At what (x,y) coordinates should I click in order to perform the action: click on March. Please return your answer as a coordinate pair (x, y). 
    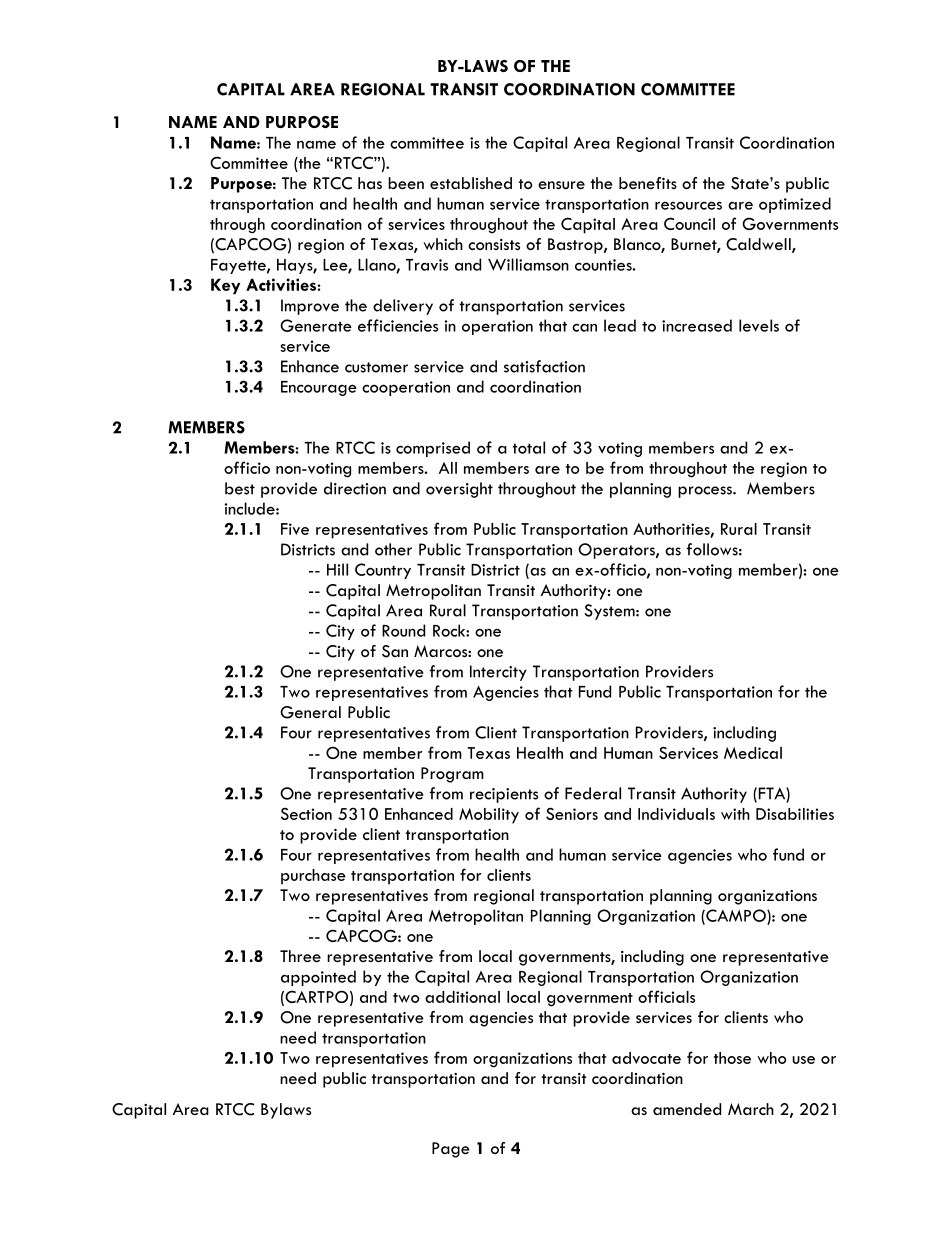
    Looking at the image, I should click on (751, 1109).
